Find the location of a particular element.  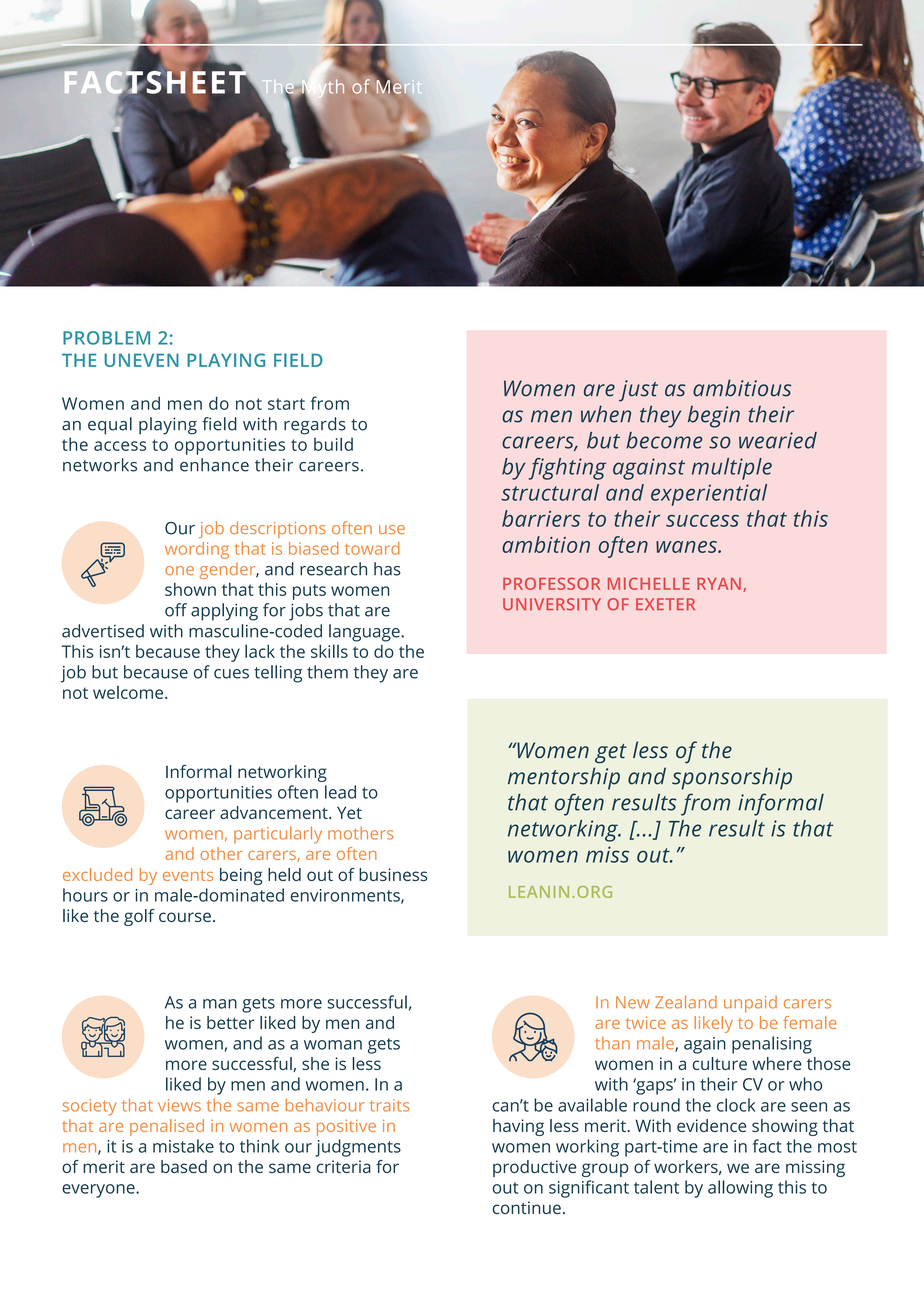

when is located at coordinates (606, 414).
